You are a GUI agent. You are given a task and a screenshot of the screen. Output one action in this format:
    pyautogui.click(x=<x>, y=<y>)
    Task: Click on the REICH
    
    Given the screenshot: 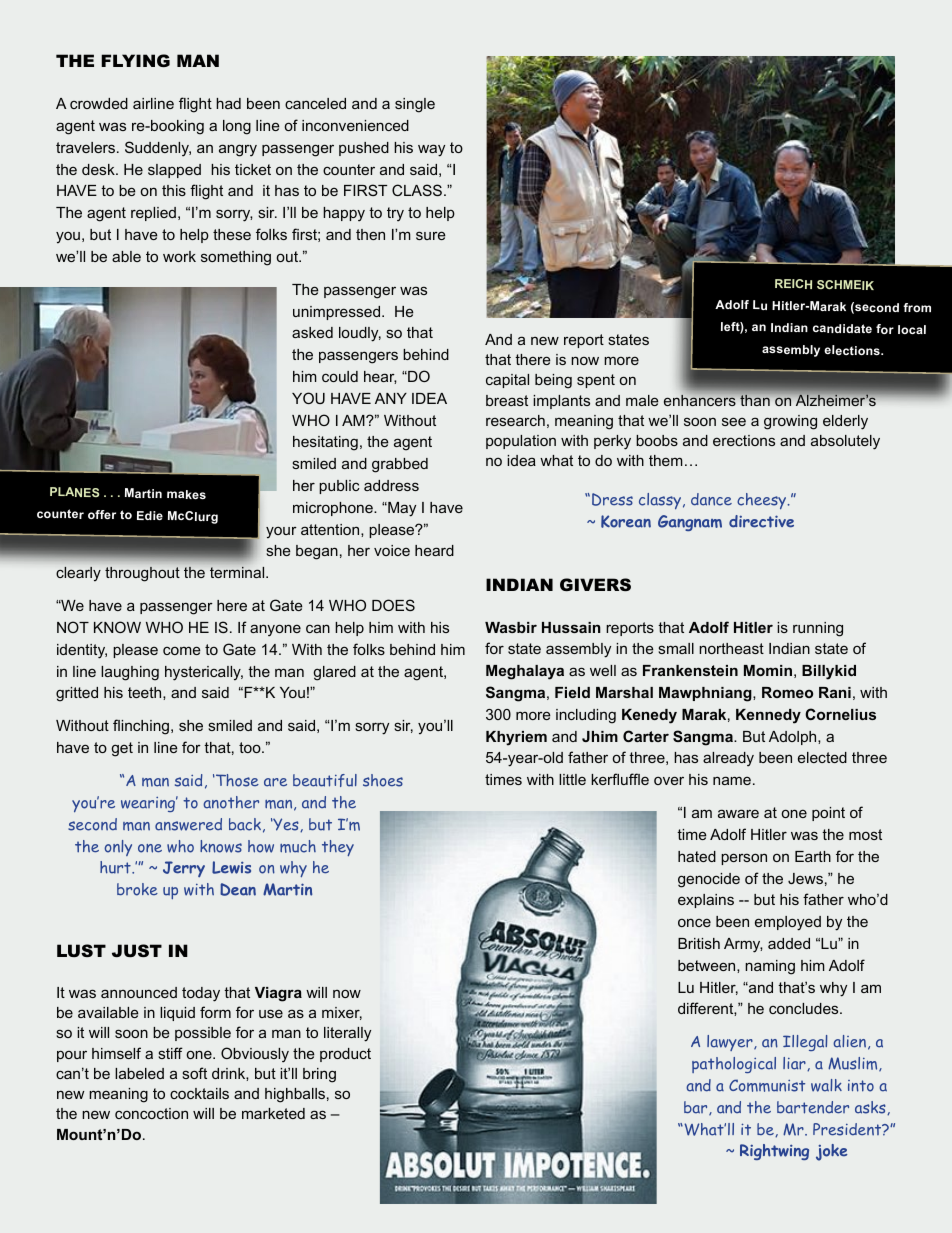 What is the action you would take?
    pyautogui.click(x=793, y=284)
